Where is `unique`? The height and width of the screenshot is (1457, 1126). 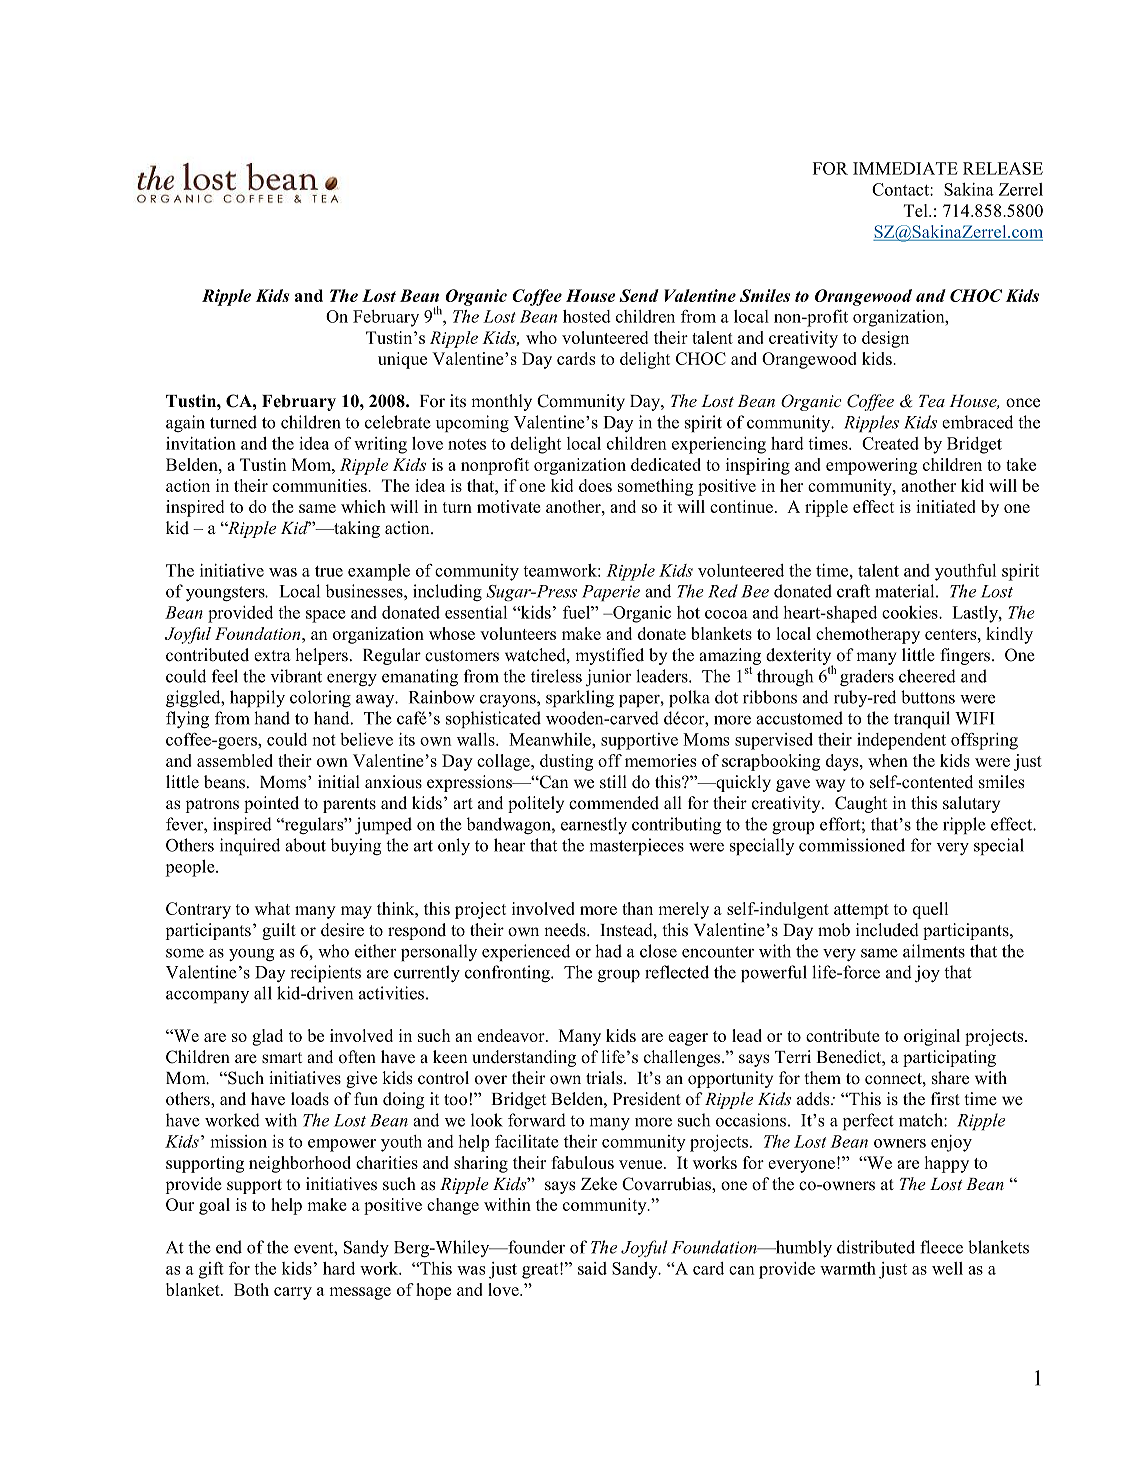
unique is located at coordinates (402, 360).
